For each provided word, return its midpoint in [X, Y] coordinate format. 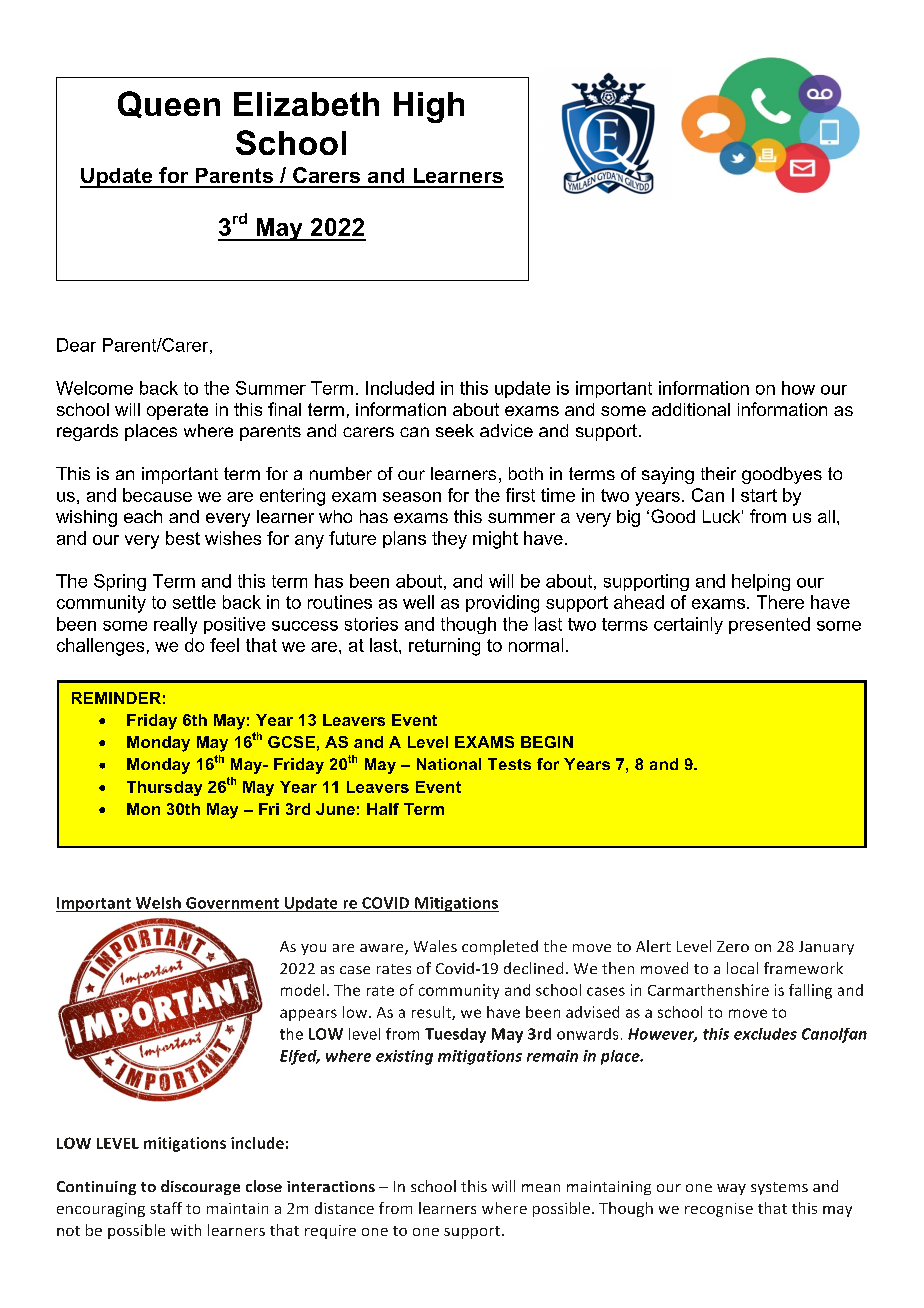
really [175, 625]
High [429, 107]
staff [166, 1208]
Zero [733, 946]
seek [455, 430]
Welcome [94, 388]
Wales [435, 946]
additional [691, 409]
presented [769, 625]
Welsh [158, 903]
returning [444, 647]
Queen [169, 104]
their [718, 473]
